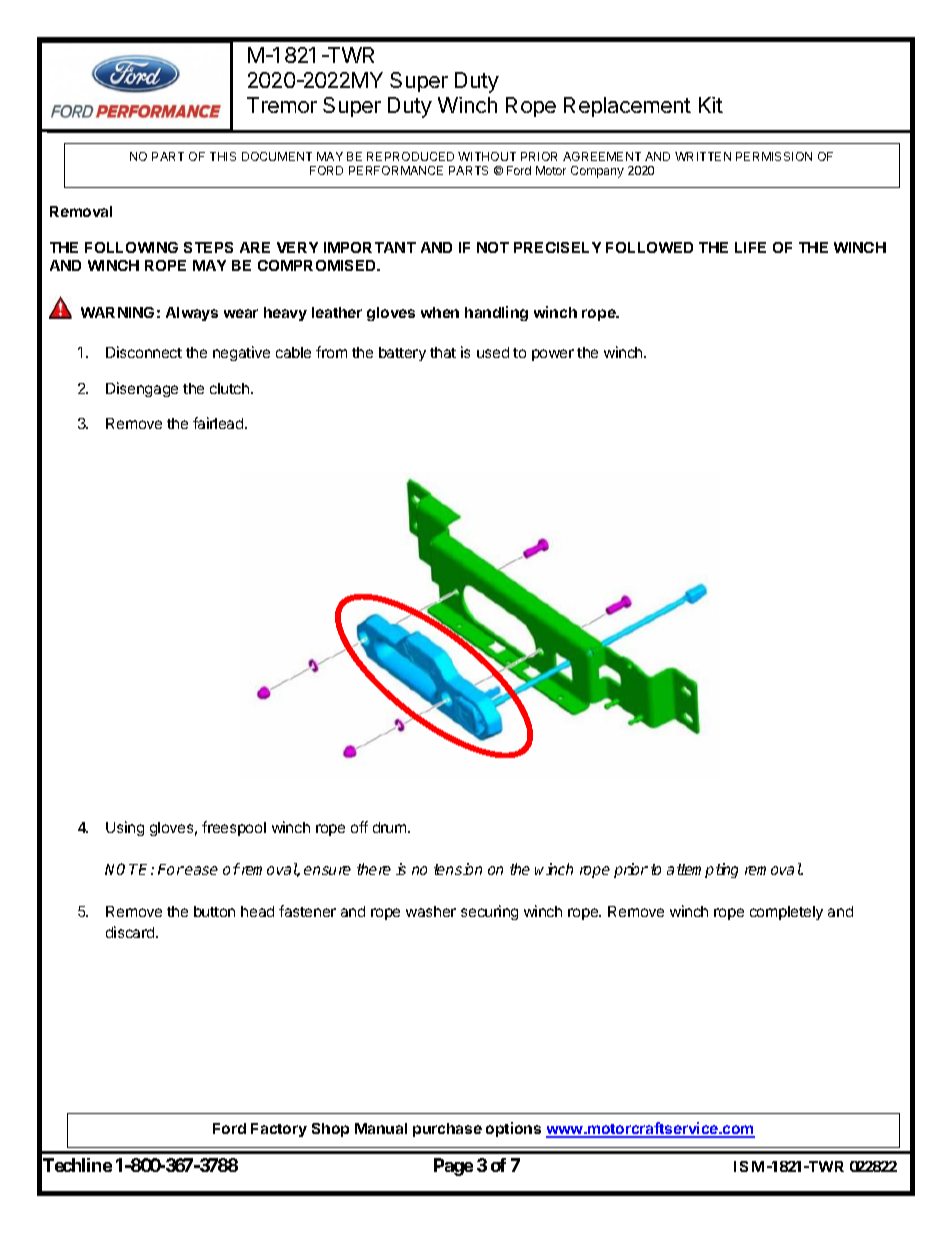  What do you see at coordinates (702, 870) in the page?
I see `attempting` at bounding box center [702, 870].
